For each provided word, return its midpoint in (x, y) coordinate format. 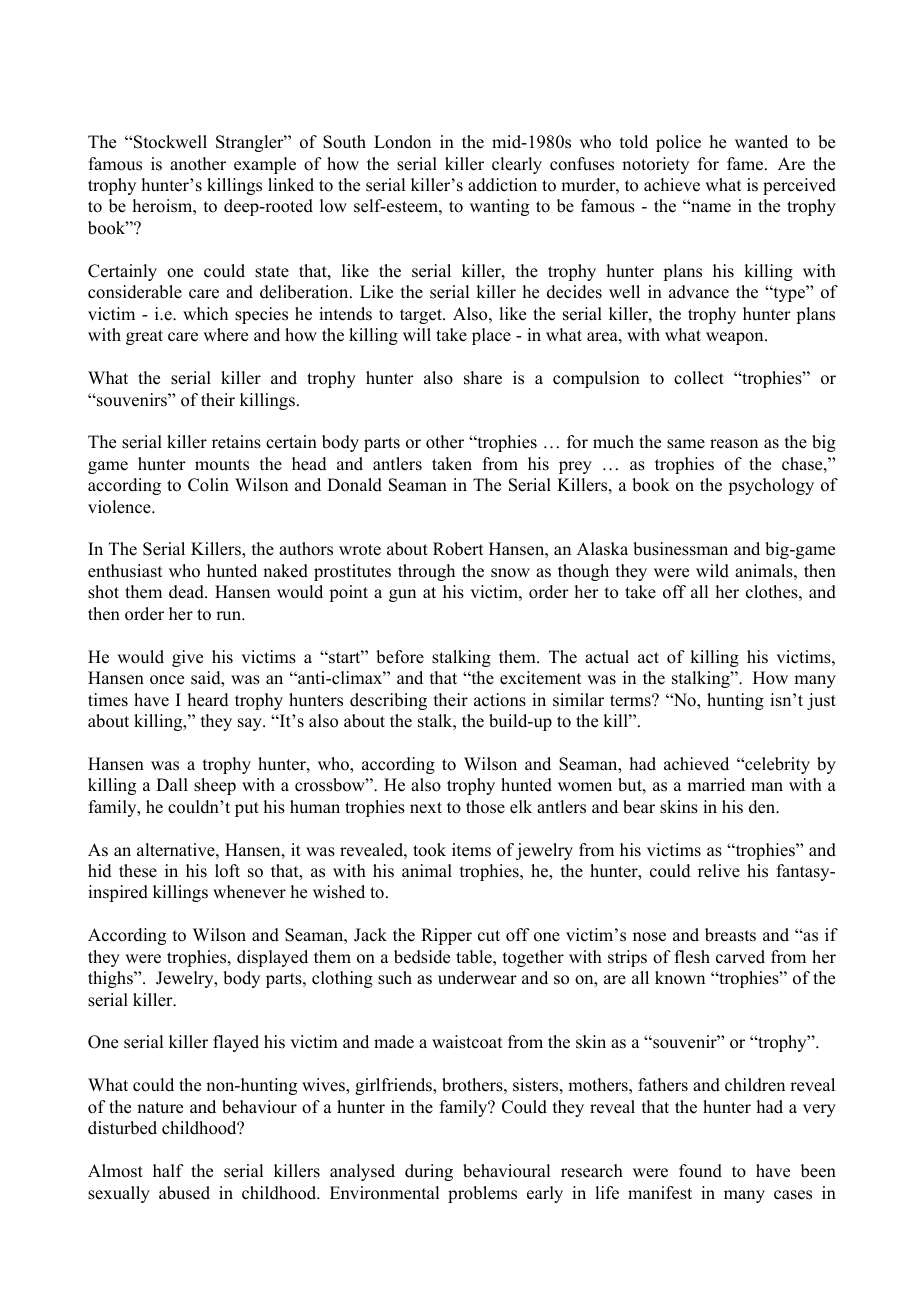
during (429, 1172)
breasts (730, 935)
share (483, 378)
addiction (502, 185)
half (168, 1170)
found (700, 1171)
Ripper (446, 936)
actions (500, 700)
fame (746, 164)
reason (734, 444)
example (265, 165)
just (821, 701)
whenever (249, 892)
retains (236, 442)
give (187, 658)
